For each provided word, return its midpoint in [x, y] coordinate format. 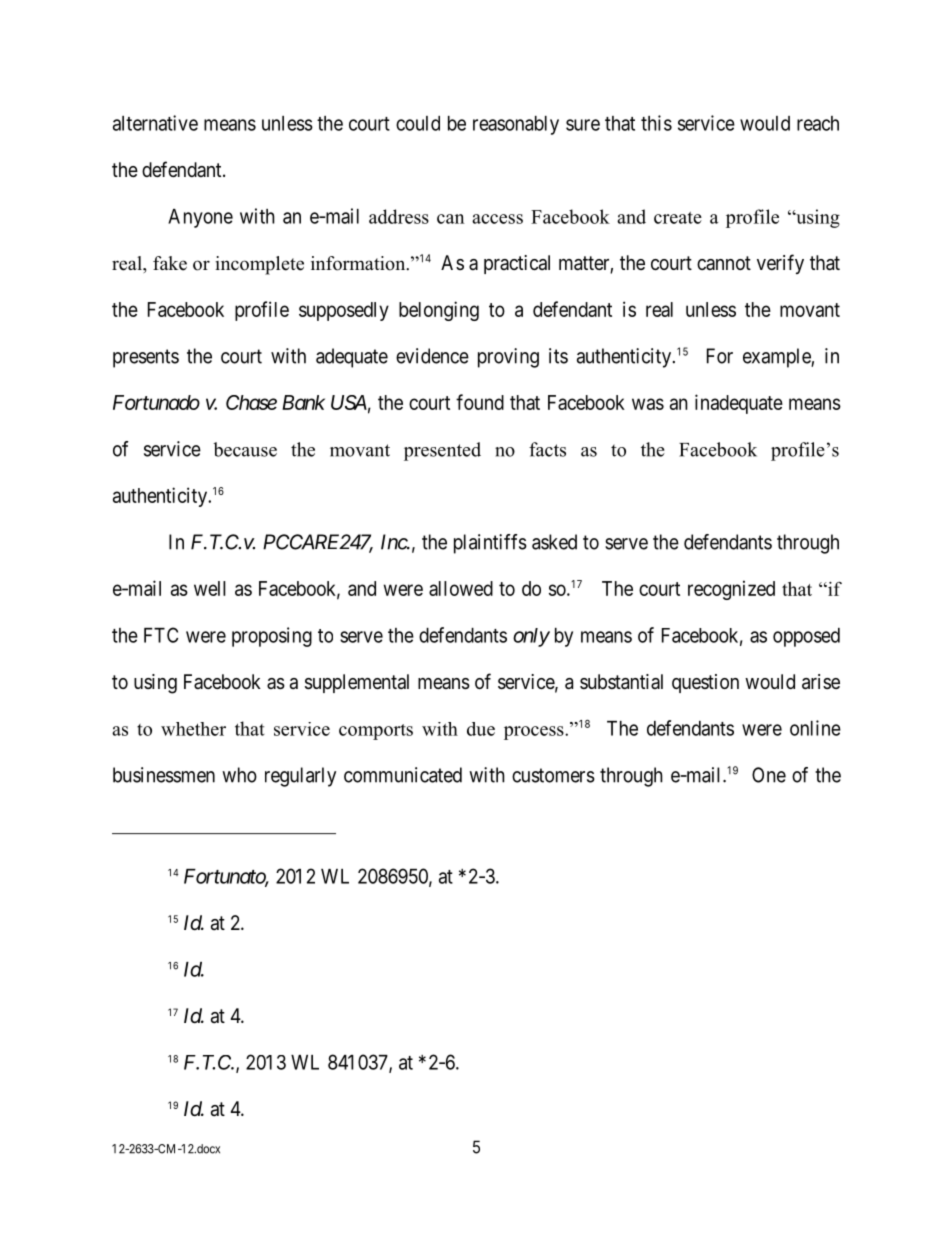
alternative [155, 123]
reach [818, 123]
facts [547, 449]
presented [442, 451]
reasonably [516, 125]
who [239, 775]
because [245, 449]
